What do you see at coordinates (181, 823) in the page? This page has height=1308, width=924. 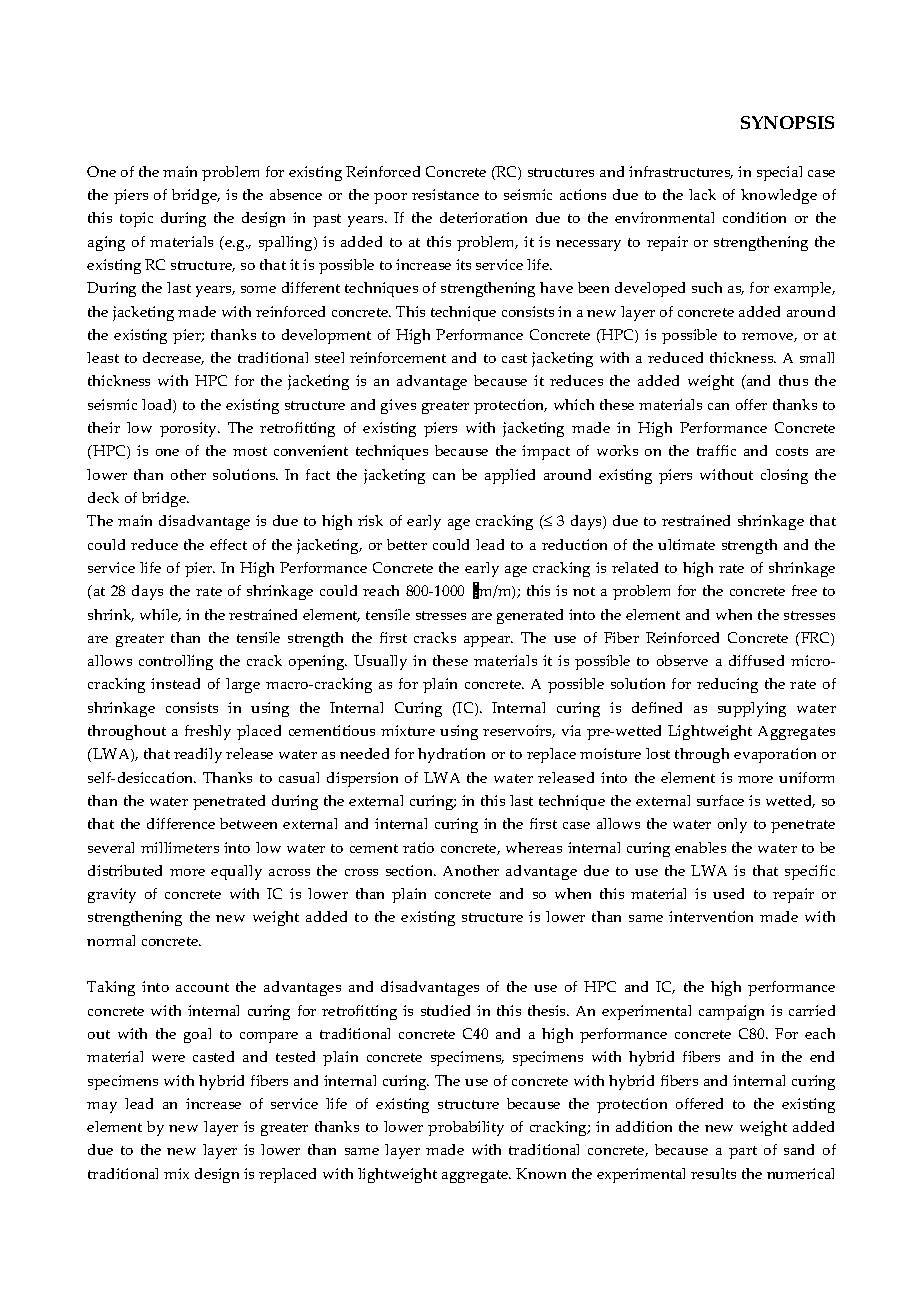 I see `difference` at bounding box center [181, 823].
